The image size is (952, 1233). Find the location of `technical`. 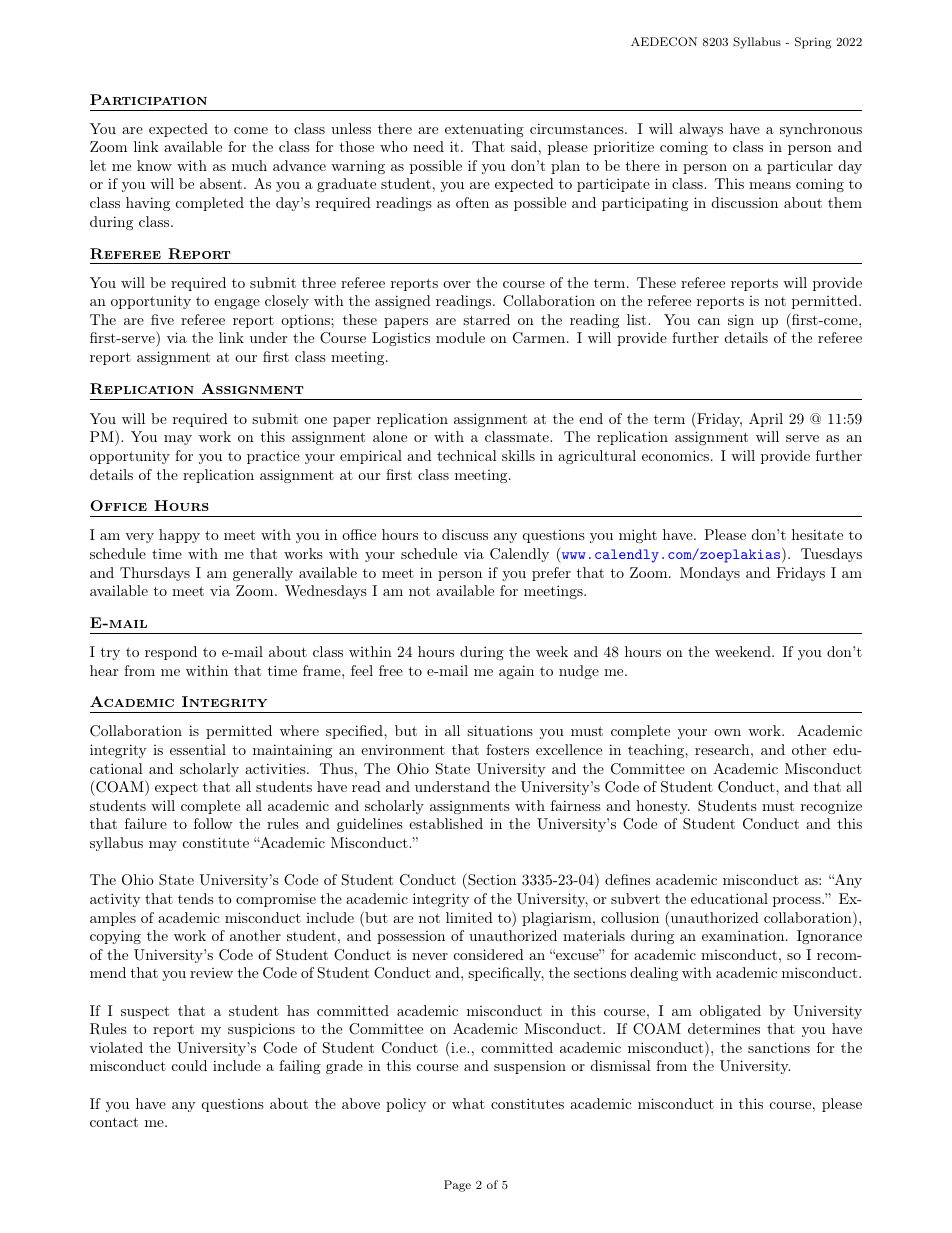

technical is located at coordinates (467, 455).
